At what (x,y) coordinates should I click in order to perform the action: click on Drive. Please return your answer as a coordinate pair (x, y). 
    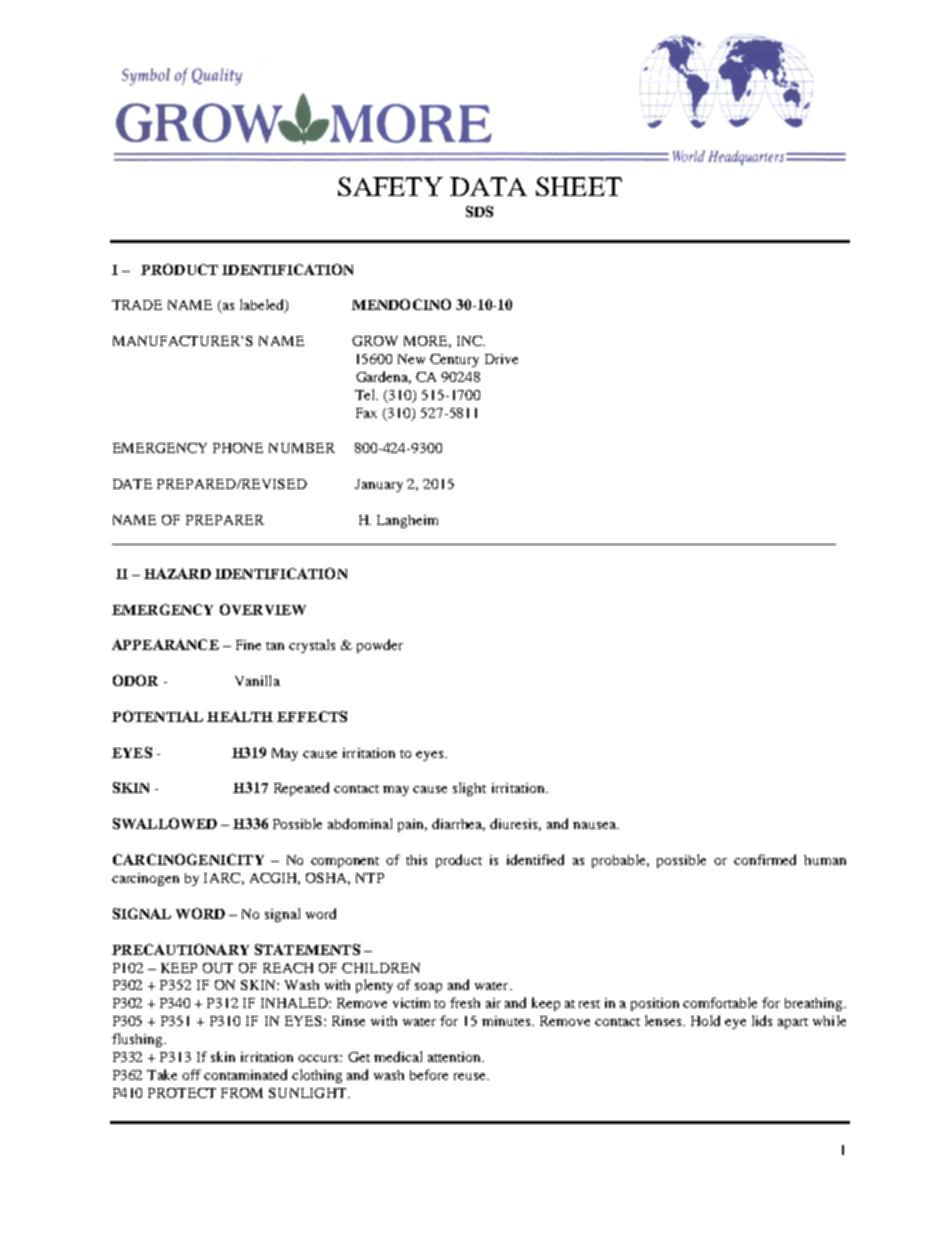
    Looking at the image, I should click on (501, 359).
